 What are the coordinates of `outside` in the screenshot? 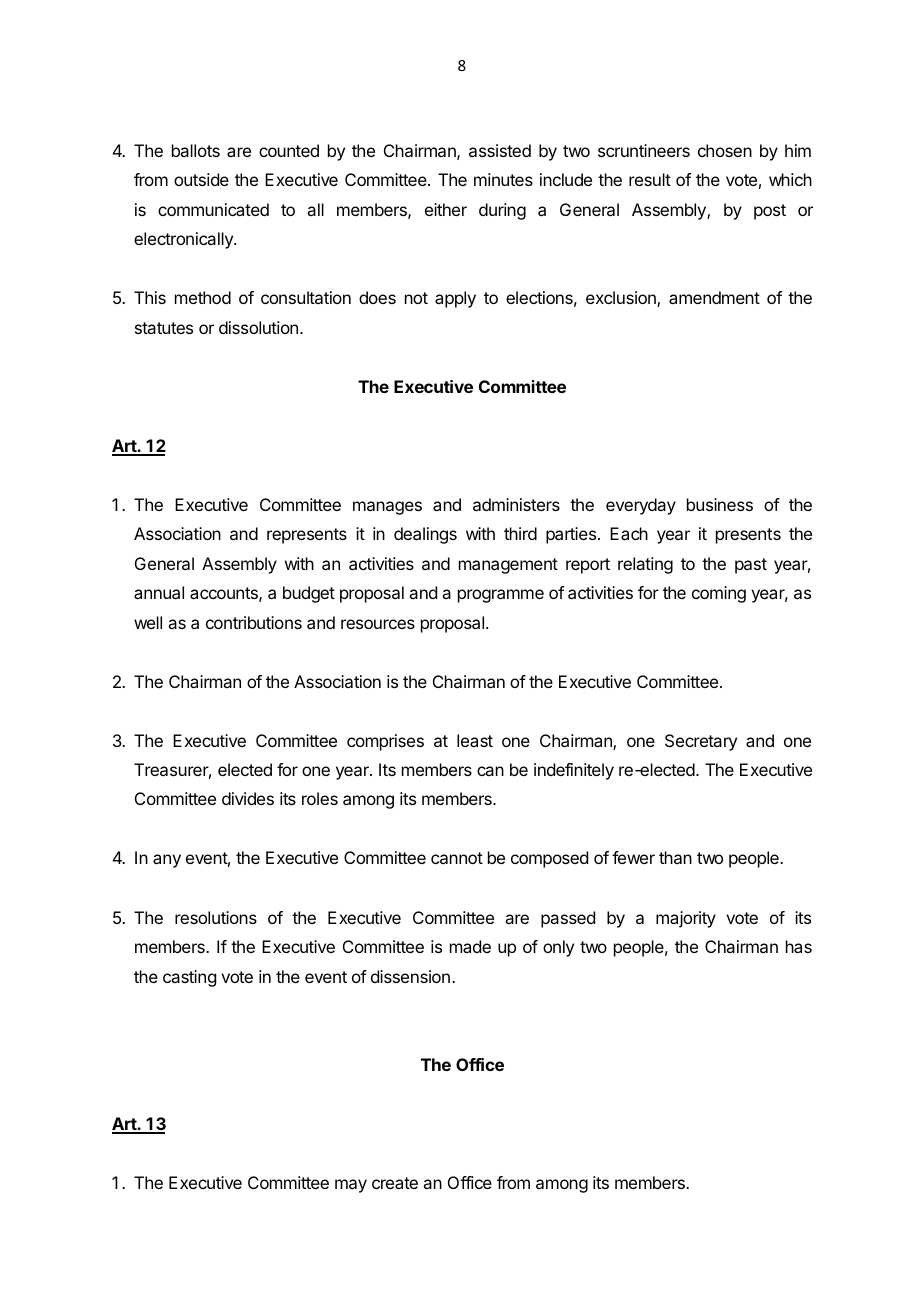 It's located at (201, 179).
